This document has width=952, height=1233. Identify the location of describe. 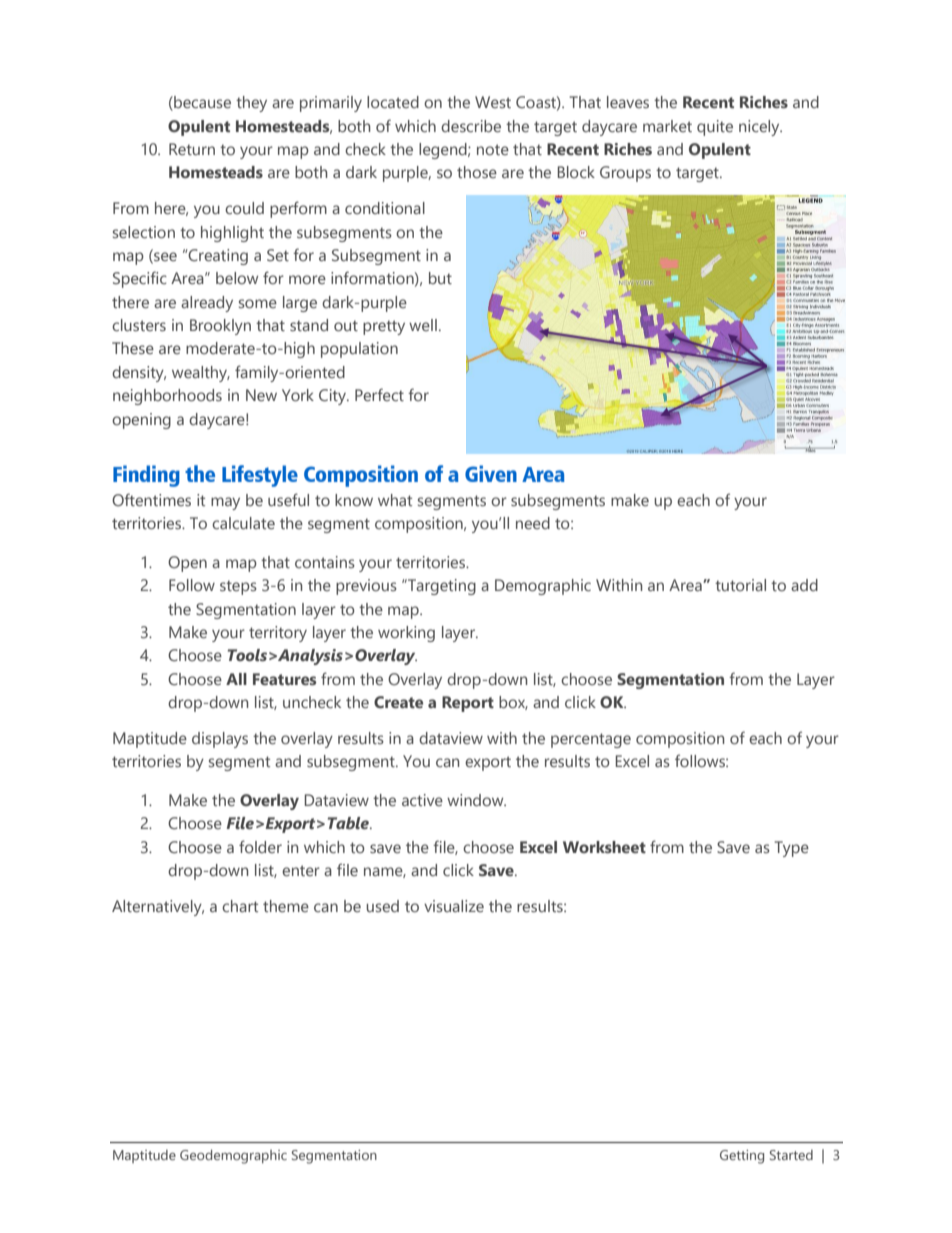
(471, 126).
